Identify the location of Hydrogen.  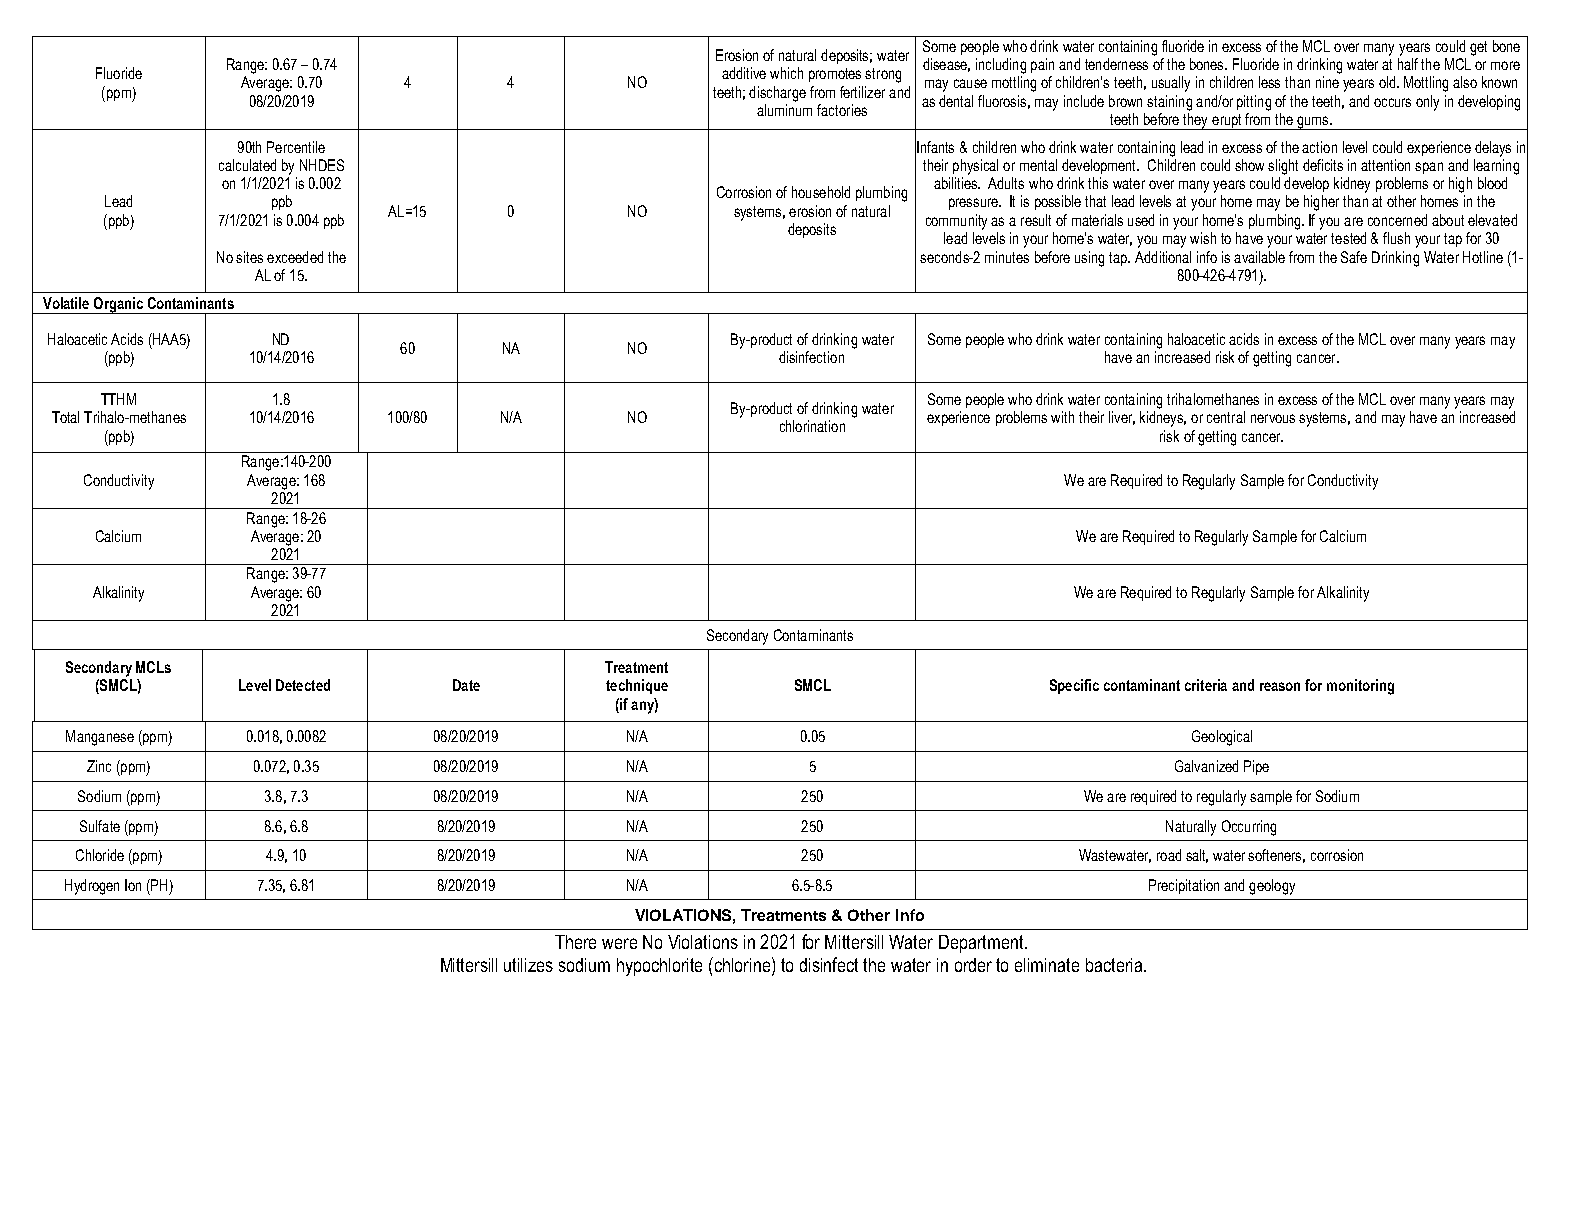
(92, 887).
